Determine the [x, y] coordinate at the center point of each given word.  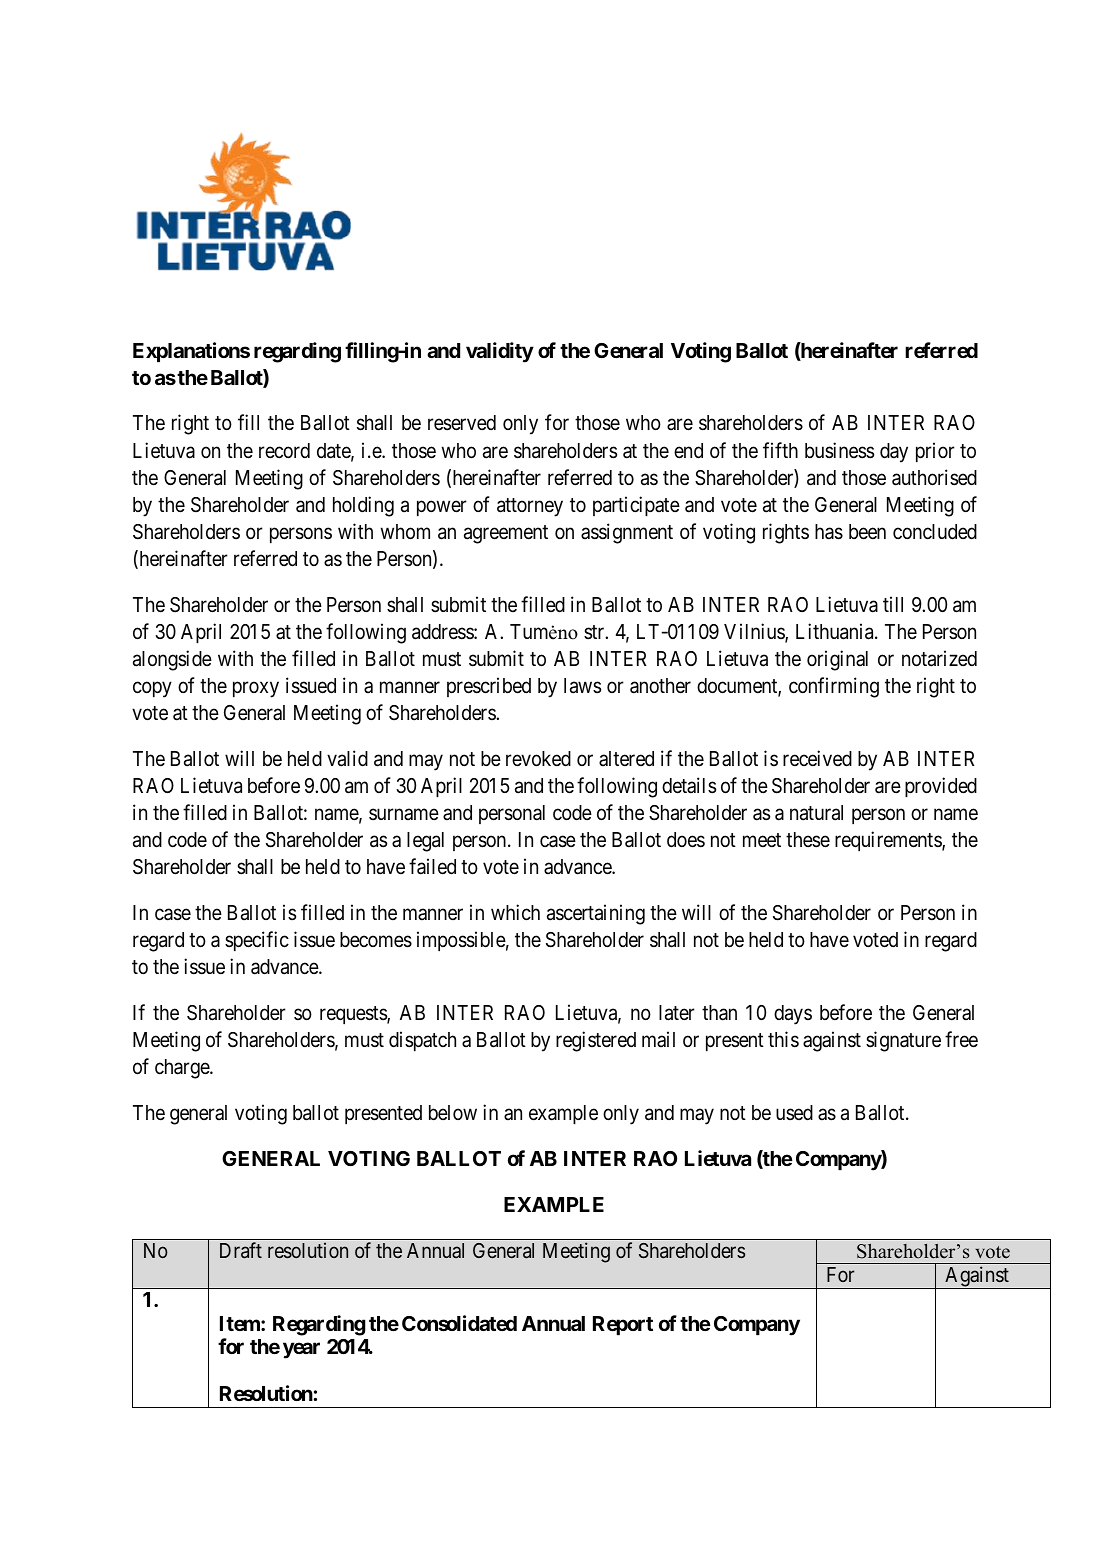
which [515, 912]
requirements [889, 841]
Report [623, 1325]
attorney [530, 507]
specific [257, 941]
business [839, 450]
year [301, 1351]
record [284, 451]
